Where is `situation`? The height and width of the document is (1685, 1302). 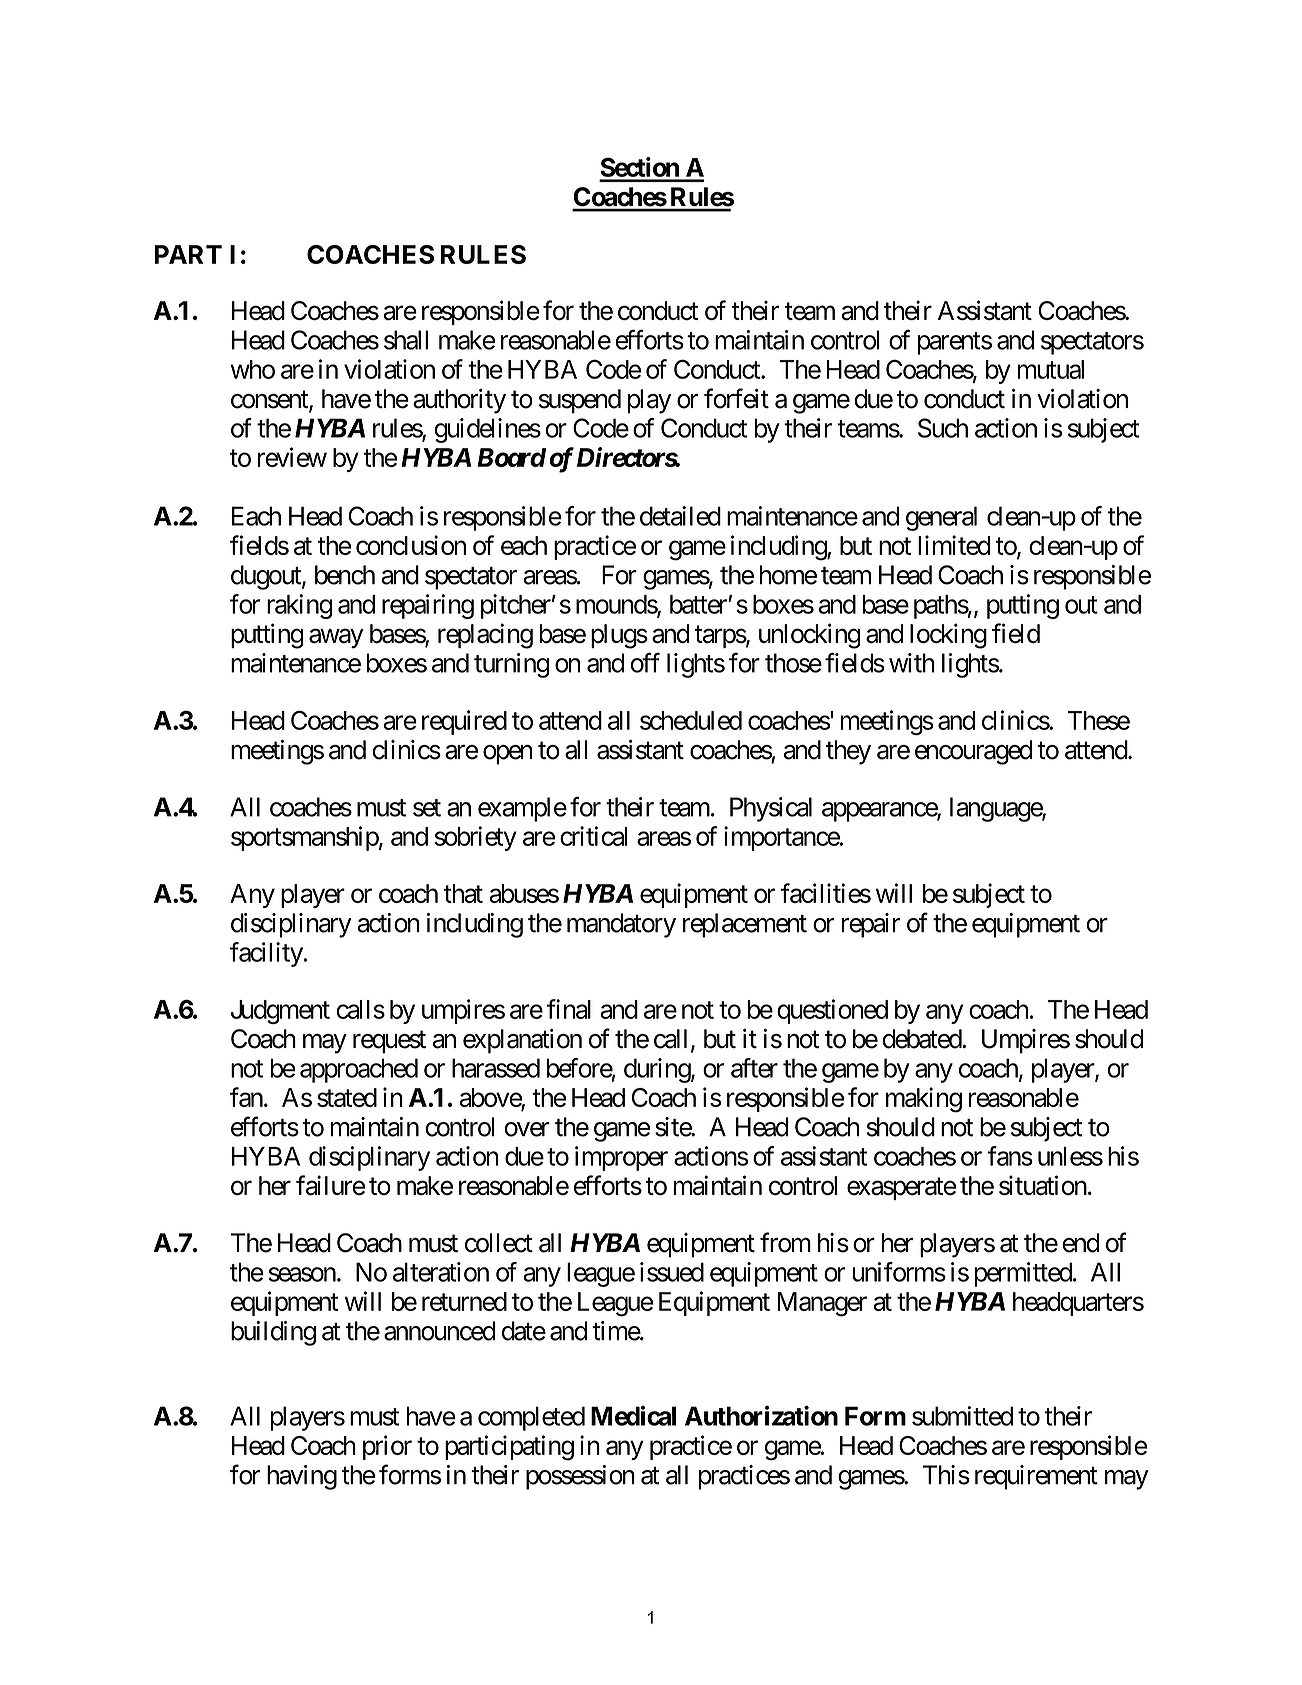 situation is located at coordinates (1043, 1185).
